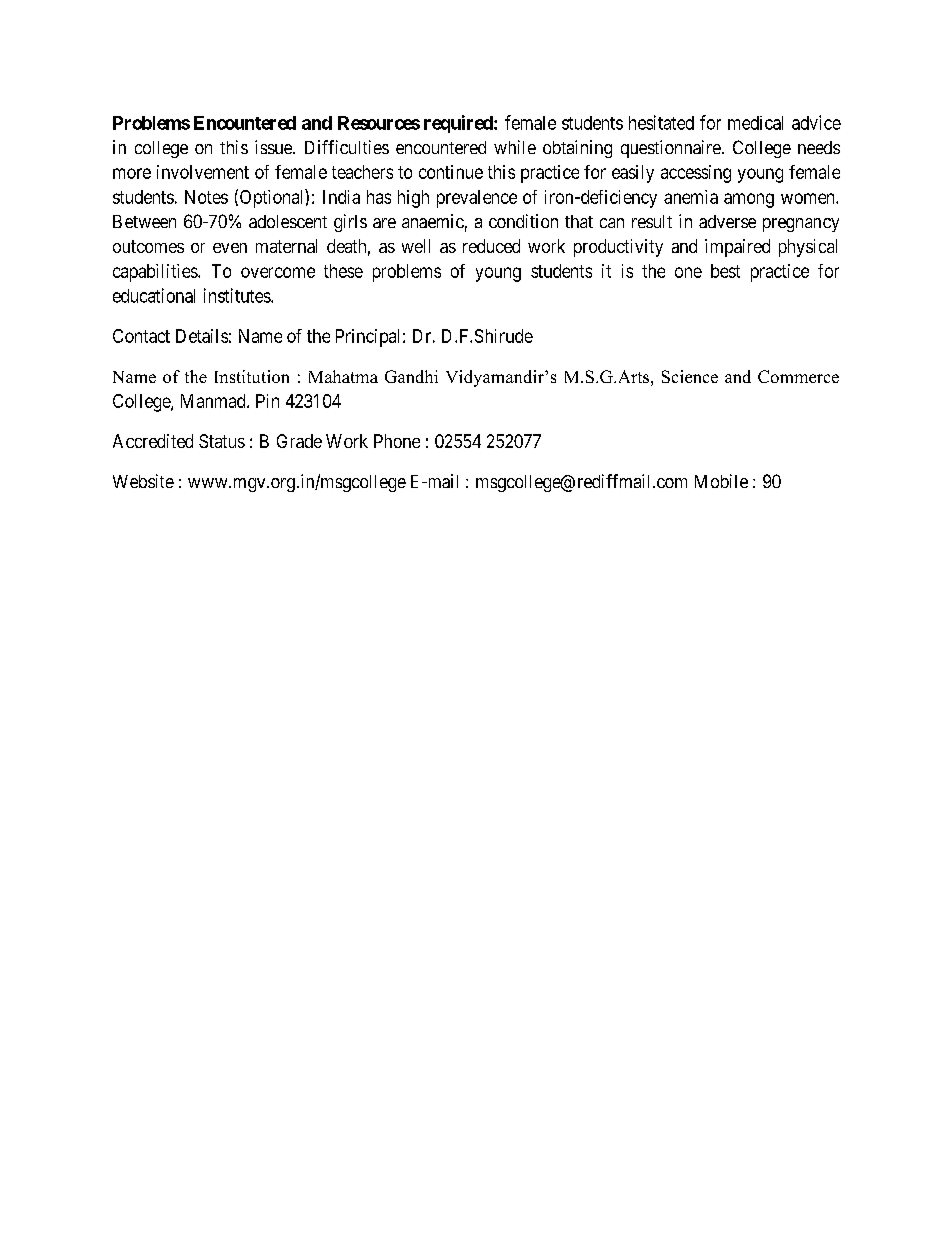 The image size is (952, 1233). Describe the element at coordinates (459, 124) in the screenshot. I see `required` at that location.
